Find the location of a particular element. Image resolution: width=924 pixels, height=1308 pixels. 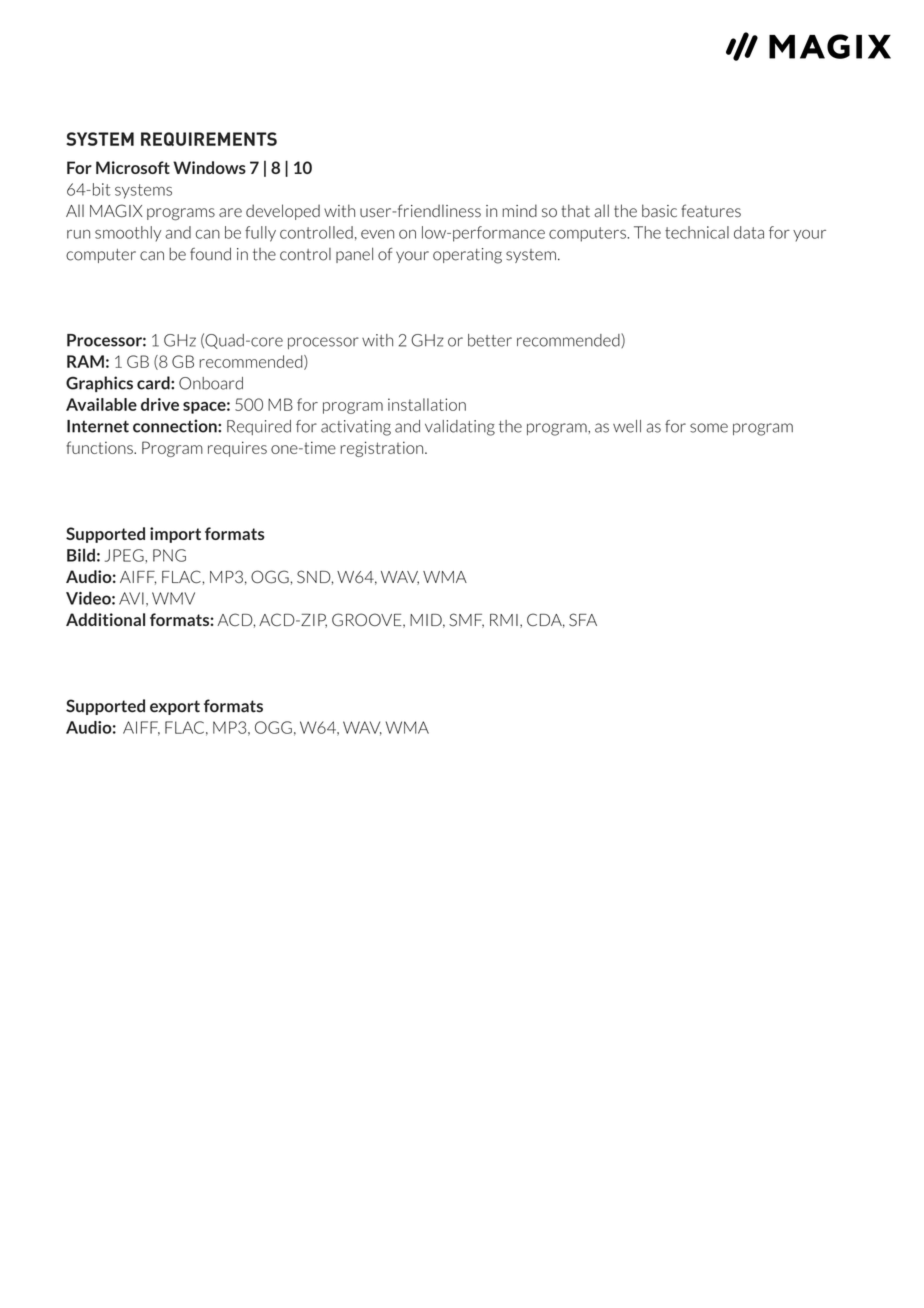

registration is located at coordinates (383, 449).
